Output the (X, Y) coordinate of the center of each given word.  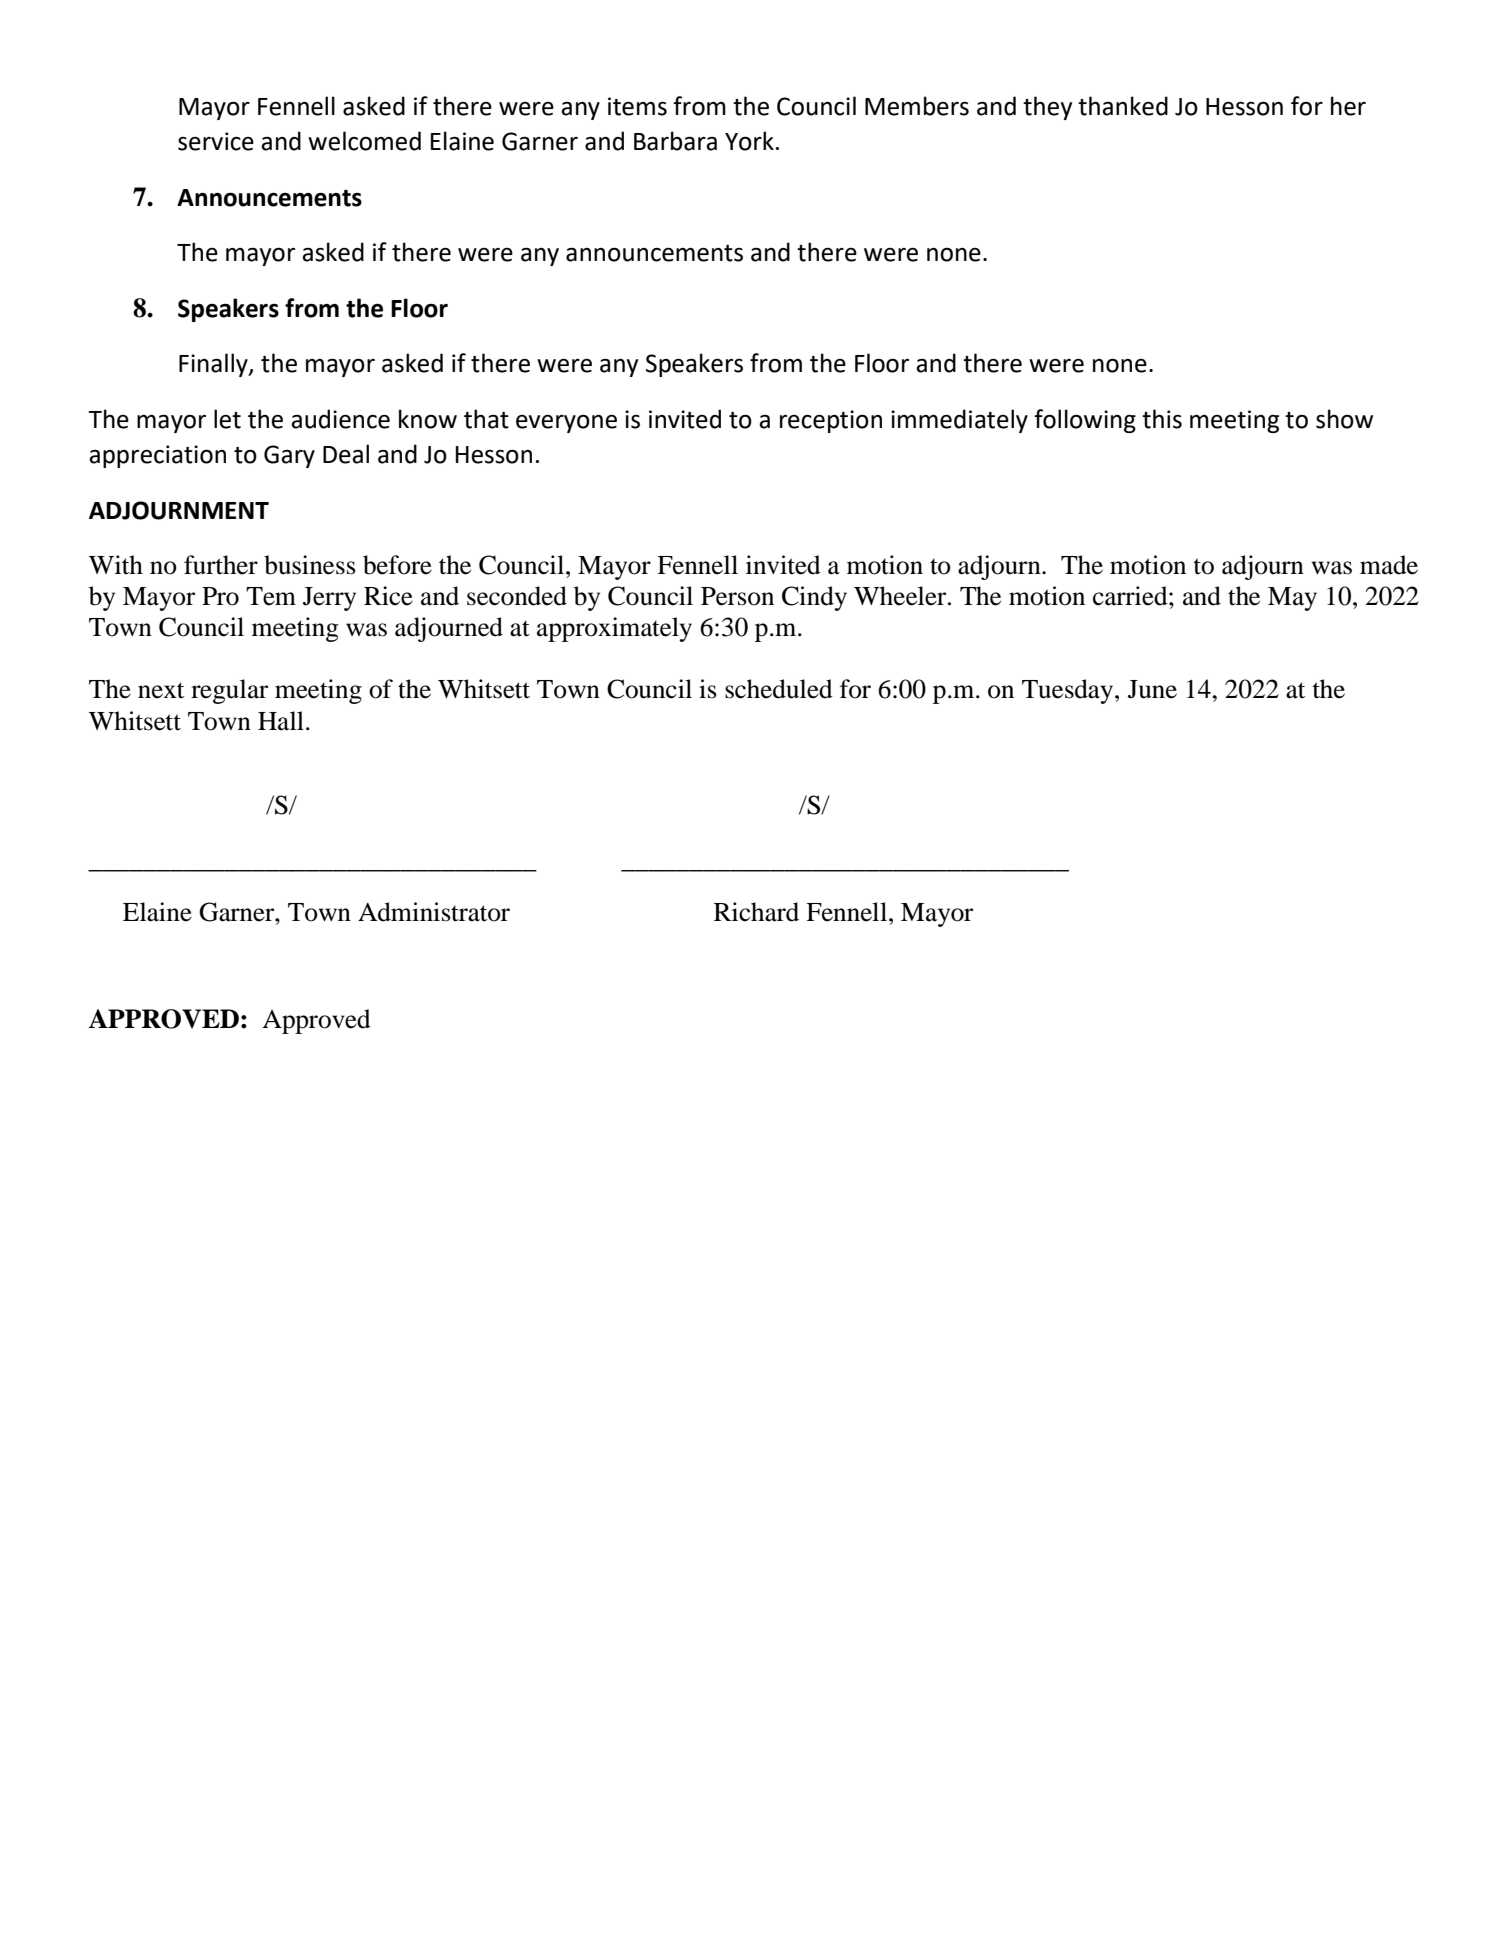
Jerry (329, 599)
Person (737, 596)
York (749, 141)
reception (831, 421)
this (1162, 419)
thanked (1123, 106)
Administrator (434, 912)
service (216, 141)
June (1152, 689)
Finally (214, 365)
